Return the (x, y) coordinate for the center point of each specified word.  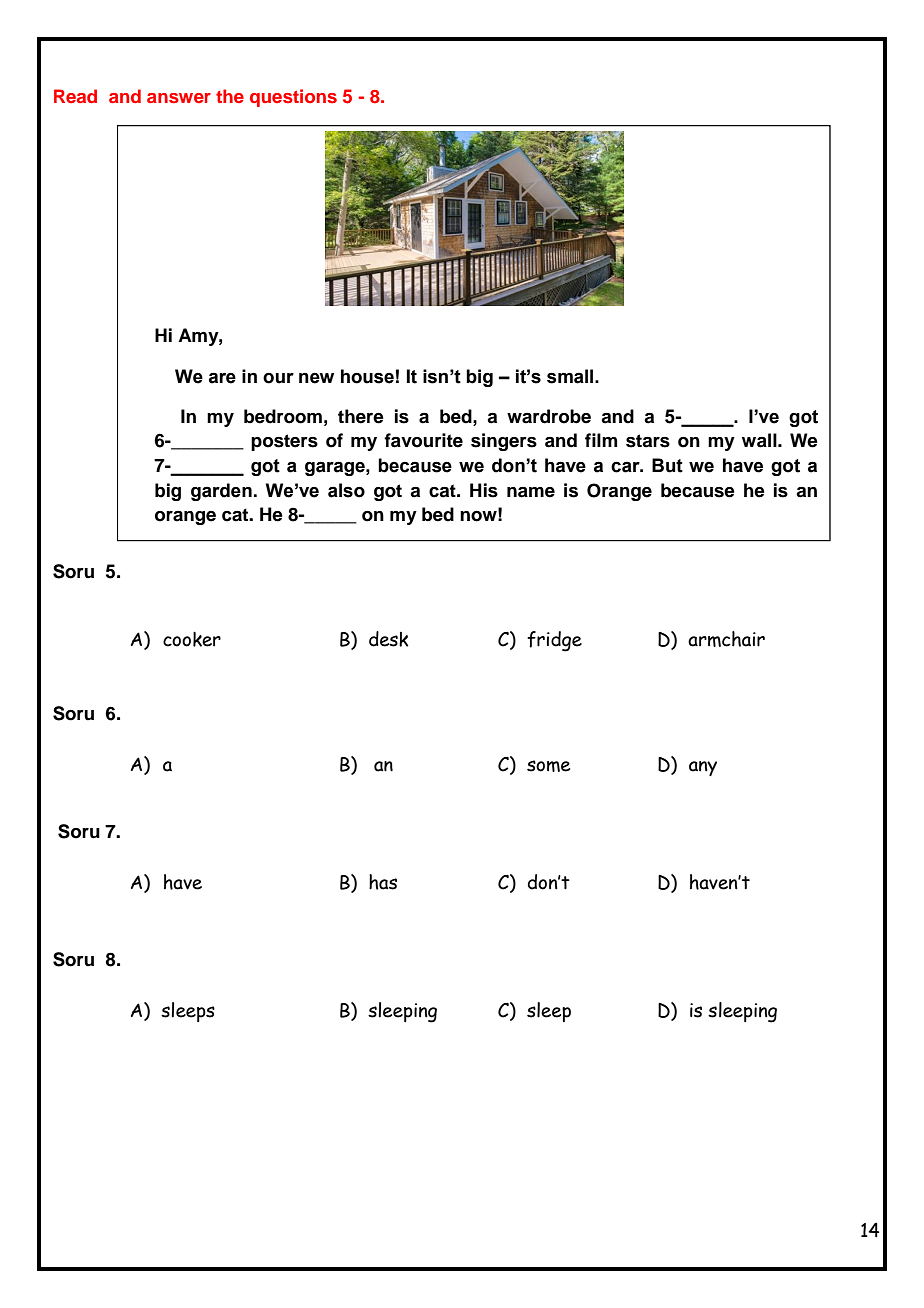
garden (221, 492)
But (667, 465)
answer (179, 98)
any (703, 768)
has (383, 882)
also (346, 490)
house (367, 376)
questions (293, 98)
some (548, 766)
